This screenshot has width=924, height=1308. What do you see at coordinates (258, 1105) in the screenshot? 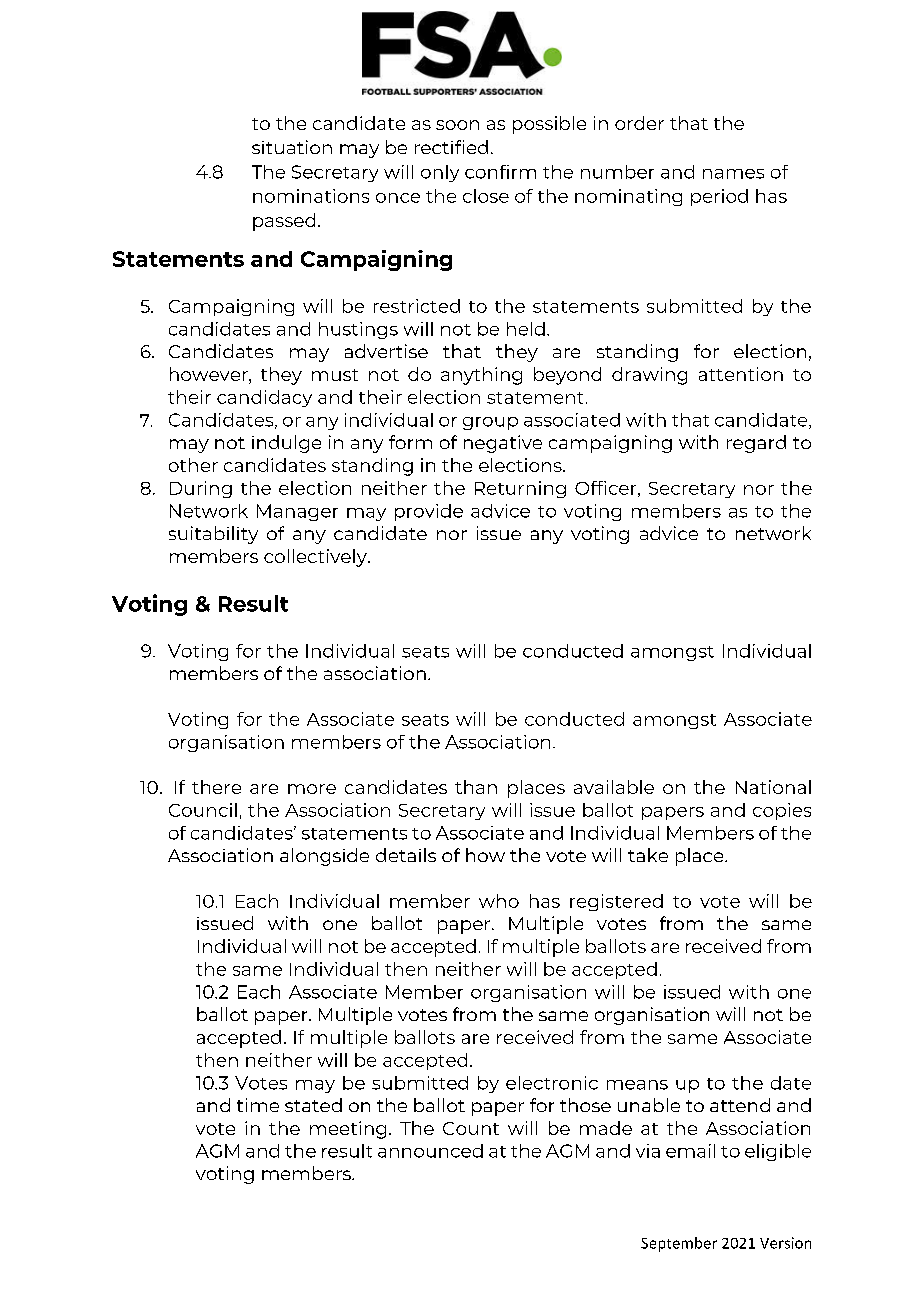
I see `time` at bounding box center [258, 1105].
